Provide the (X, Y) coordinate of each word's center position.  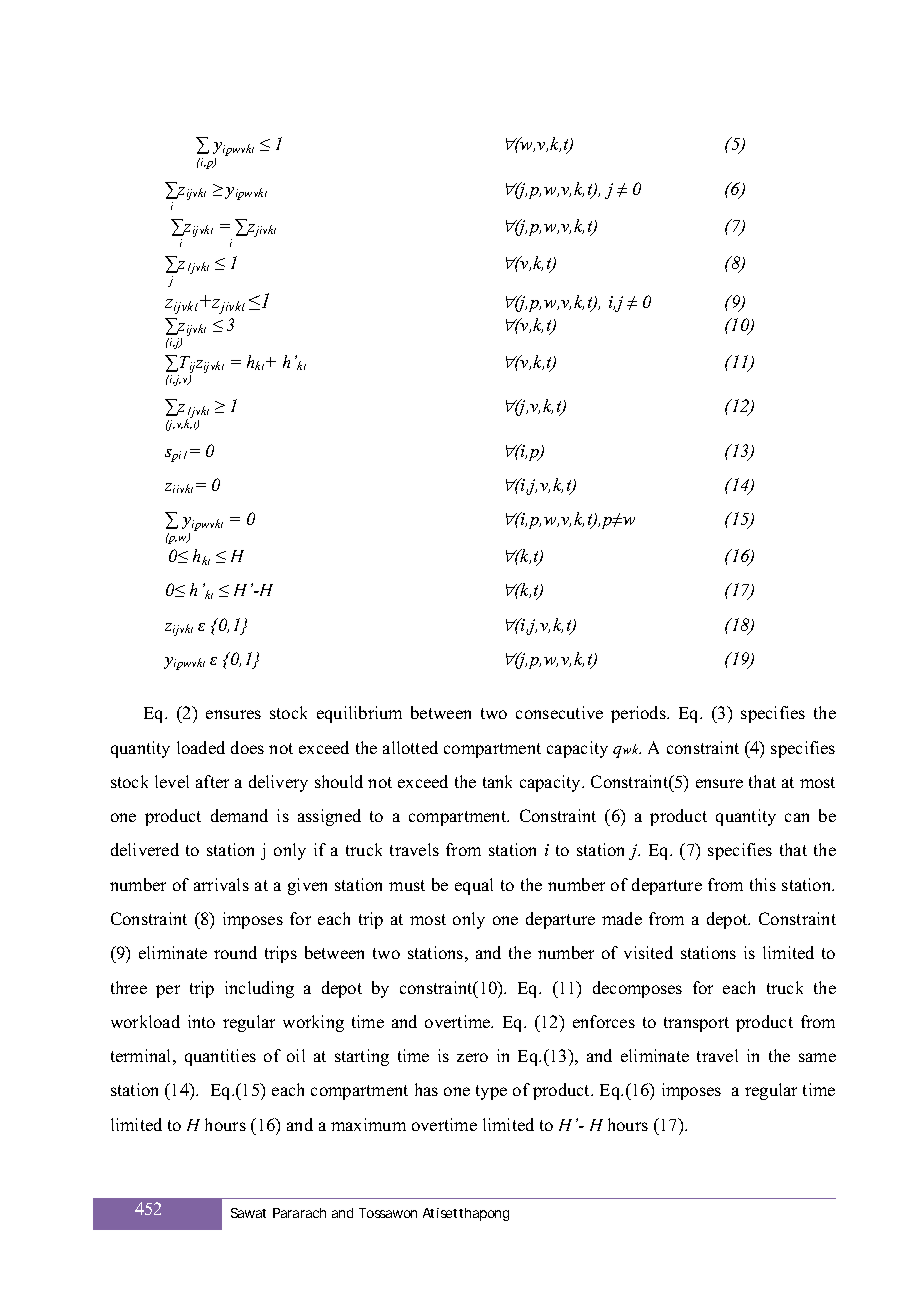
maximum (368, 1124)
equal (474, 886)
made (622, 918)
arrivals (221, 884)
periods (639, 714)
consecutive (559, 712)
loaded (201, 747)
